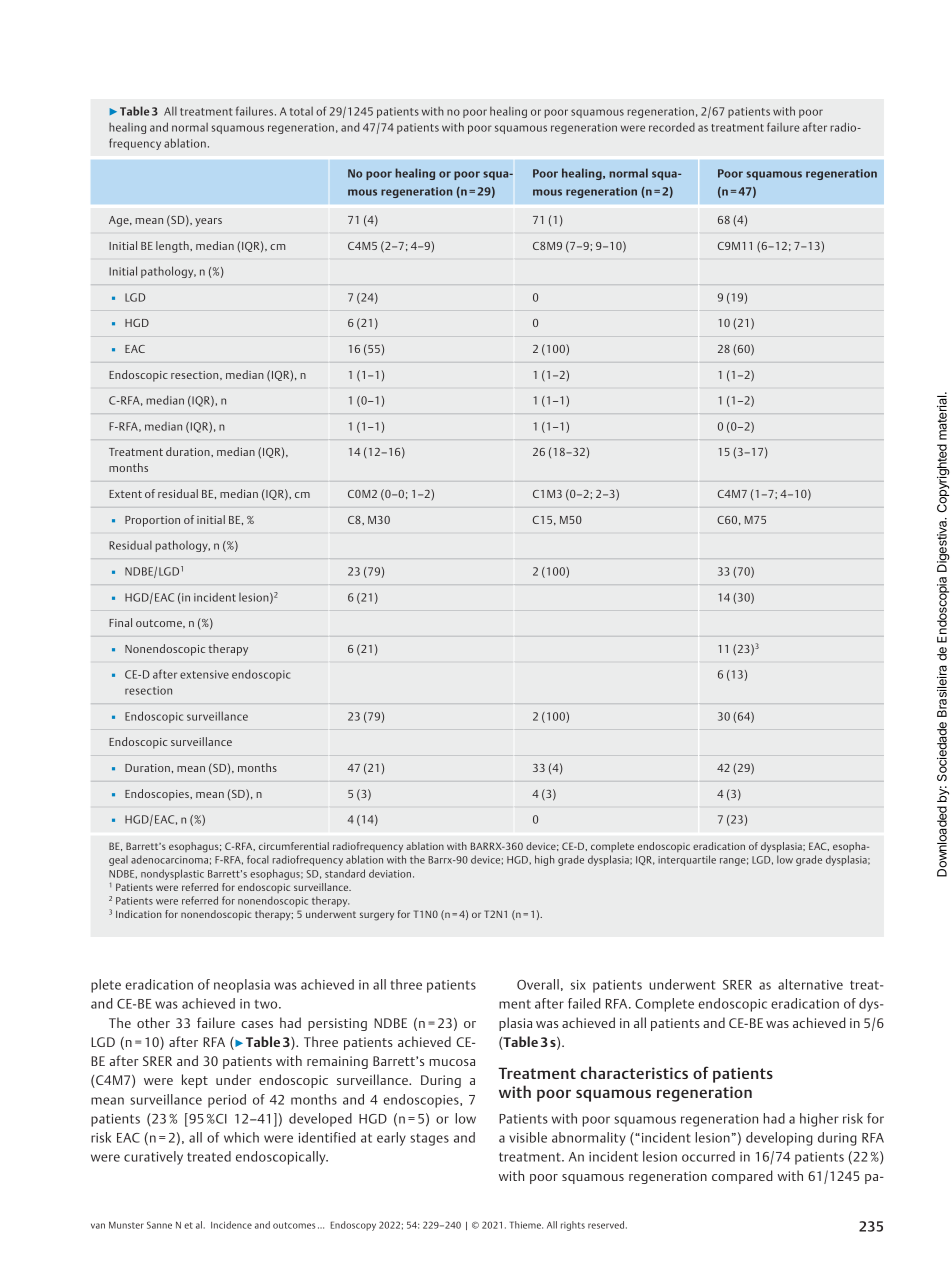 This screenshot has width=952, height=1270. I want to click on interquartile, so click(687, 860).
